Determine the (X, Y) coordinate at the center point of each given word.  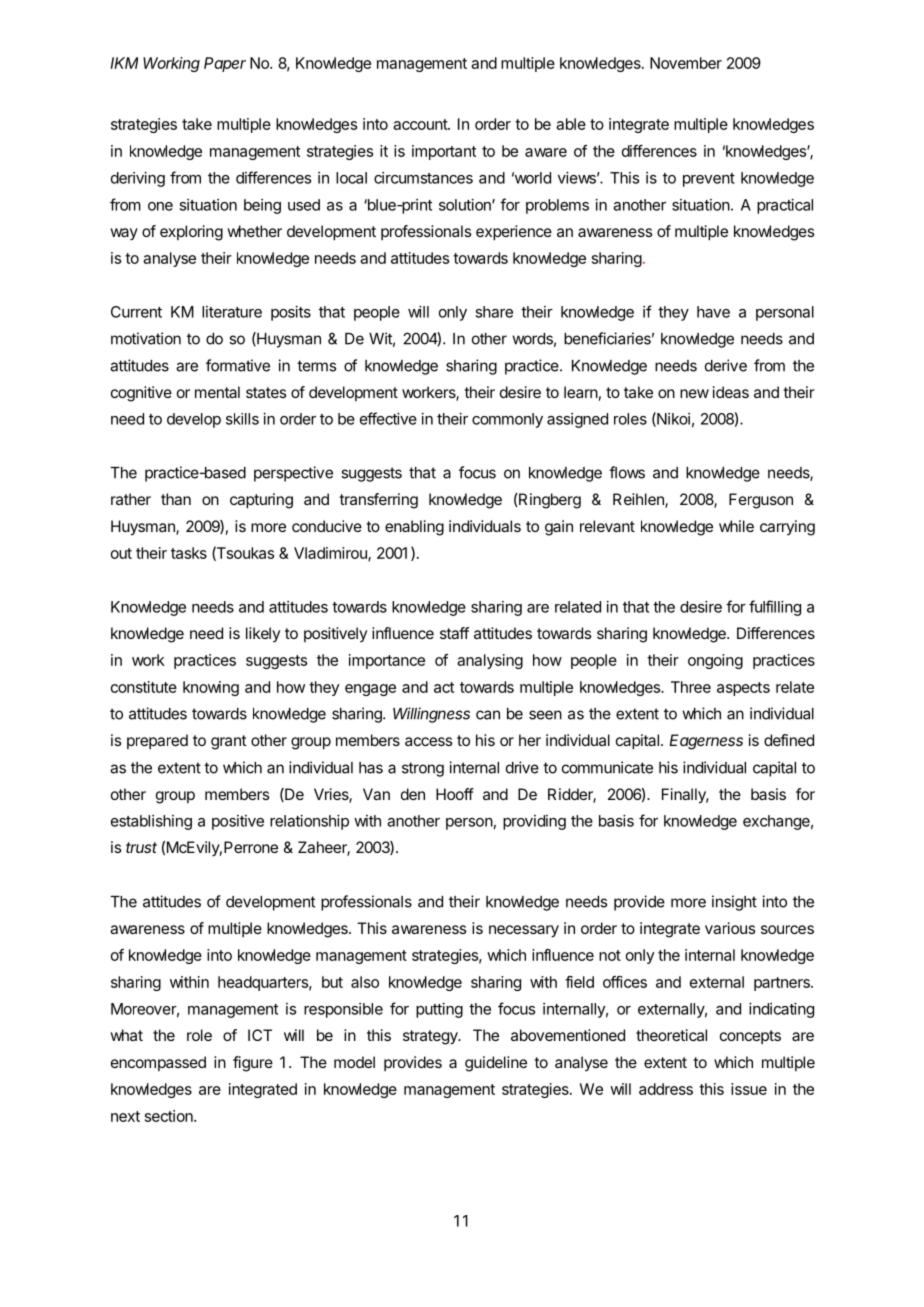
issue (749, 1089)
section (170, 1116)
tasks (189, 553)
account (421, 124)
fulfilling (775, 608)
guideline (496, 1064)
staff (454, 633)
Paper (225, 64)
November (686, 63)
